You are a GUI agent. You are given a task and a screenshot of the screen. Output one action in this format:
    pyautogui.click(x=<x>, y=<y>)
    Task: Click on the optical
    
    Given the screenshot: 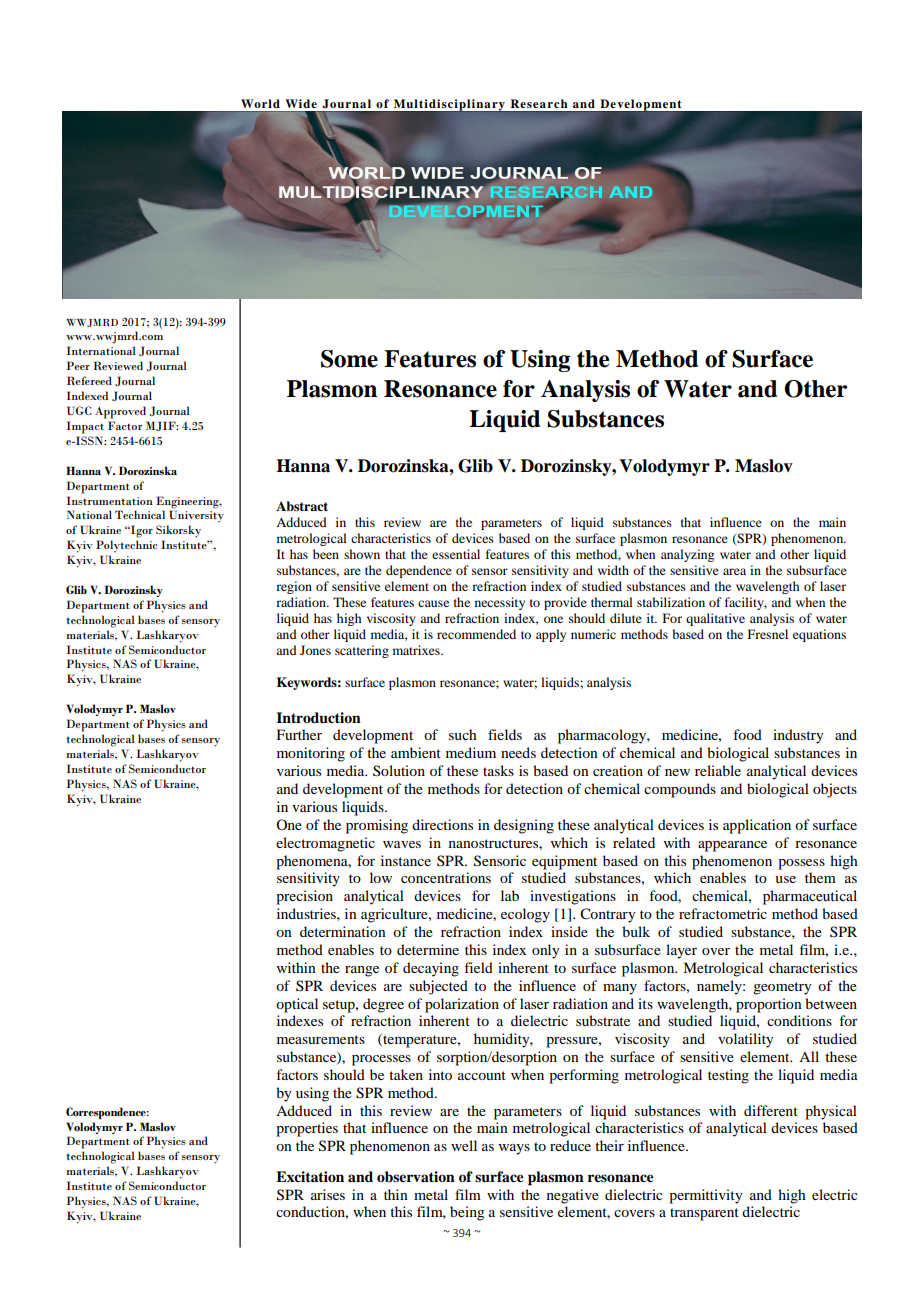 What is the action you would take?
    pyautogui.click(x=297, y=1005)
